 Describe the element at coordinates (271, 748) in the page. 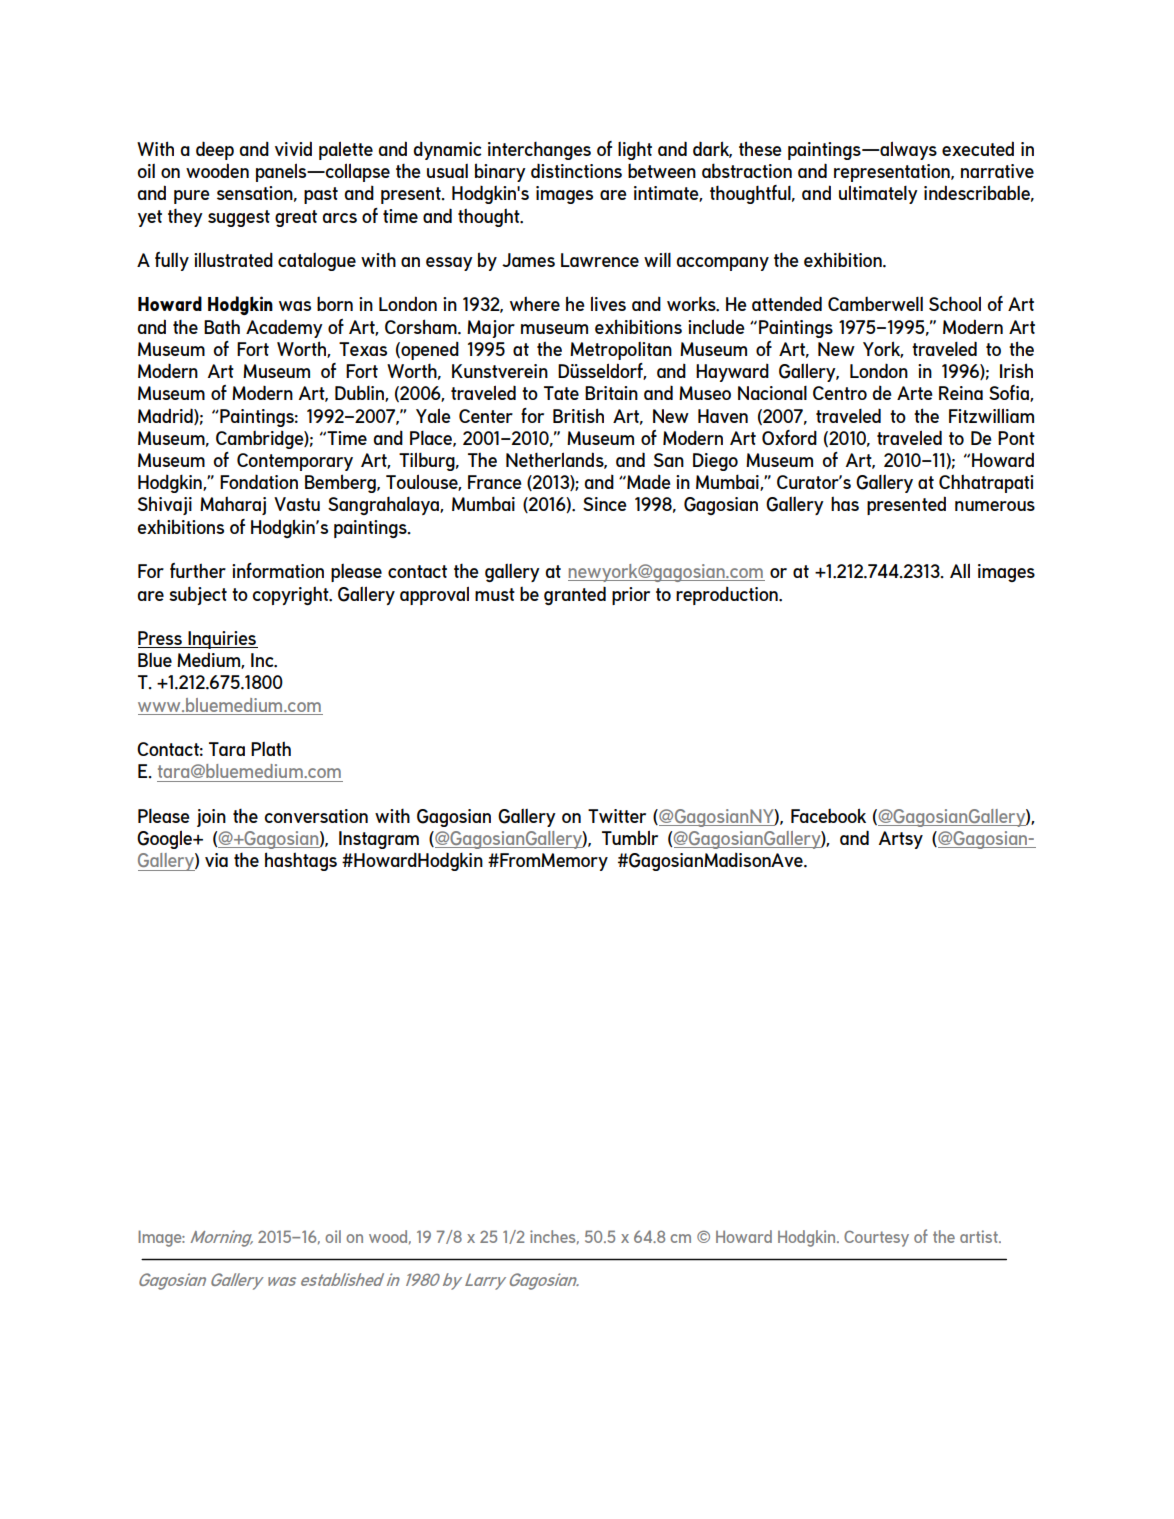

I see `Plath` at that location.
